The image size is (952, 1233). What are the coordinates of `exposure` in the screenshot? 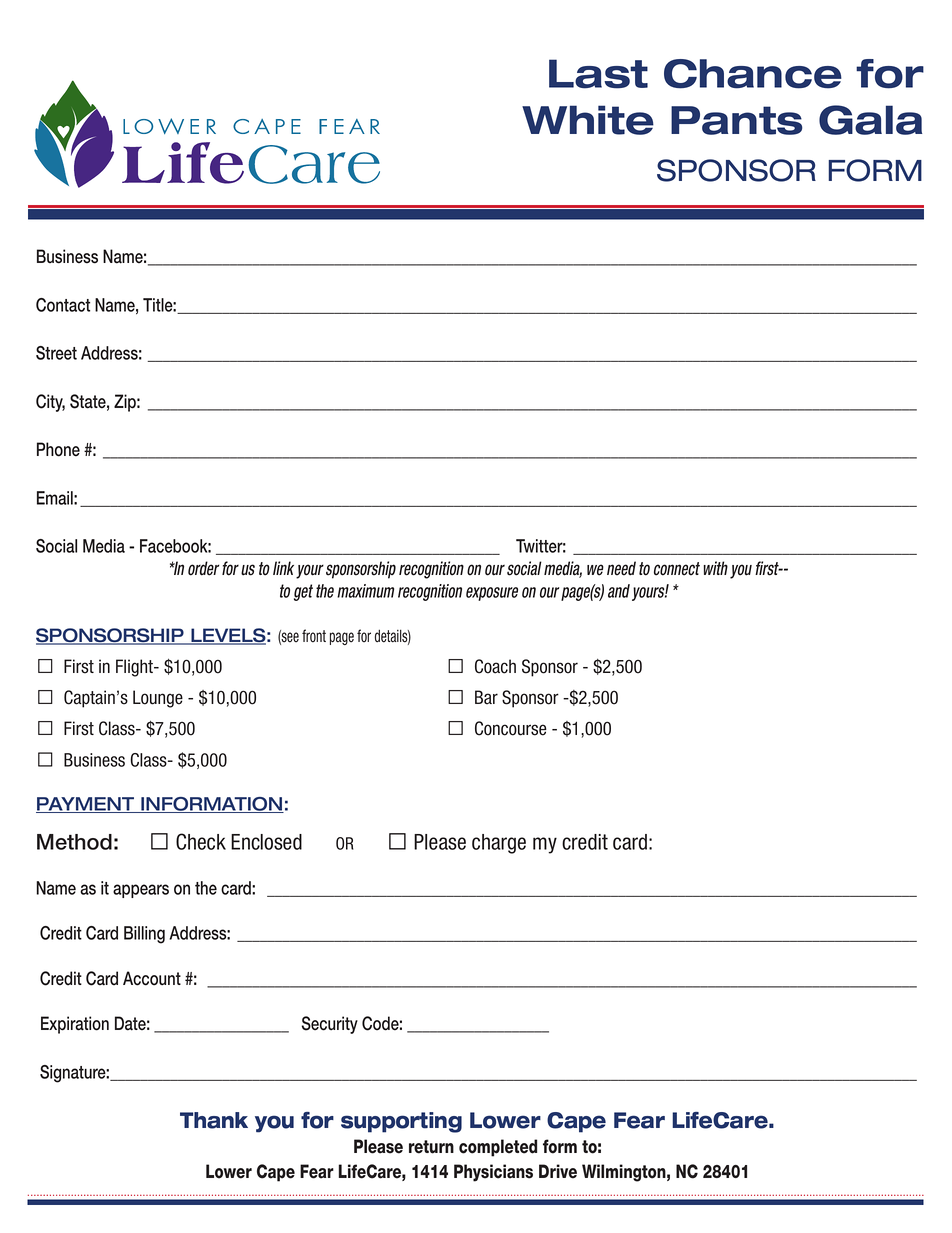 It's located at (492, 594).
